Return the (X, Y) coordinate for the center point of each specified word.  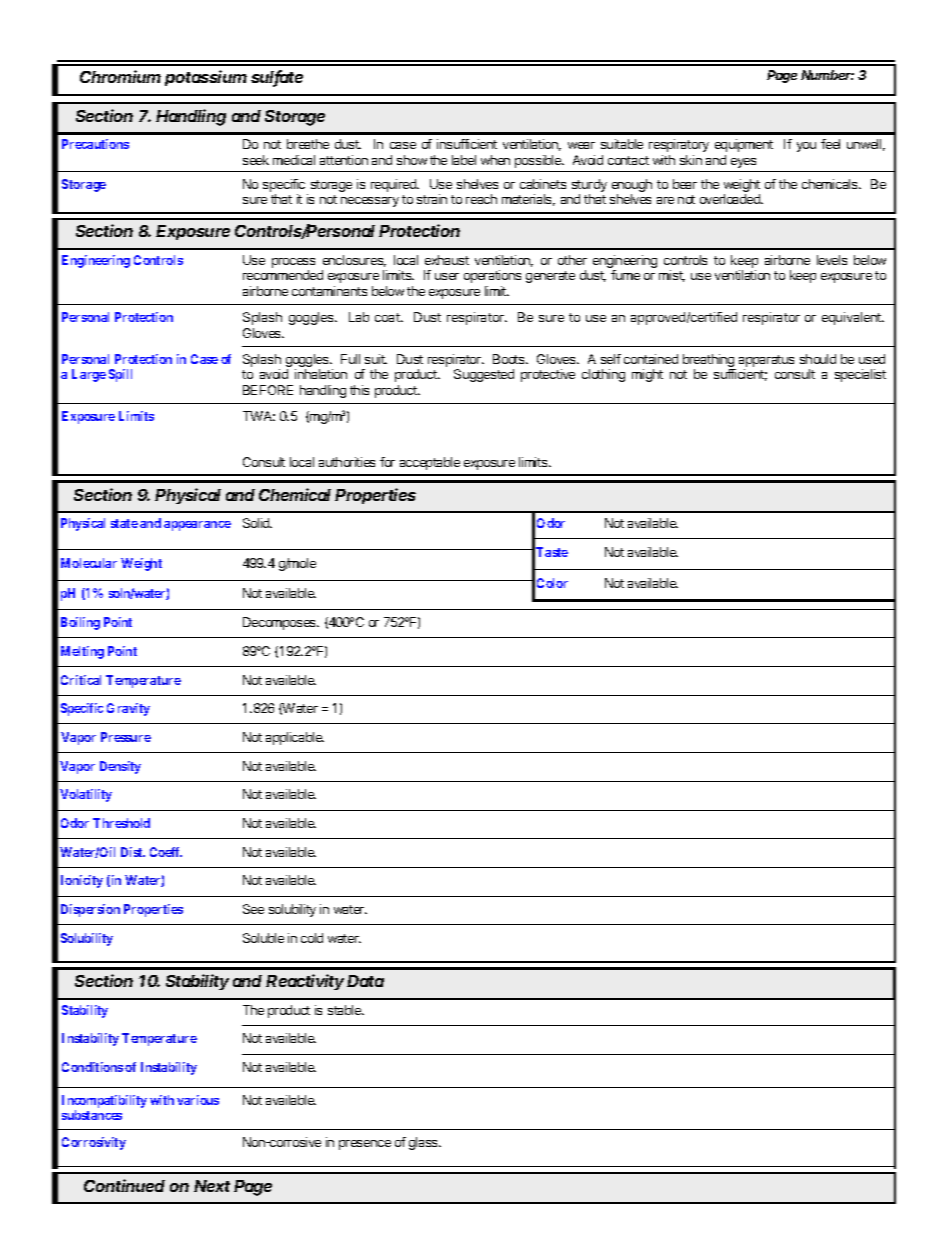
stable (346, 1010)
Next (212, 1186)
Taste (552, 552)
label (464, 160)
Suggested (484, 375)
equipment (744, 145)
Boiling (80, 623)
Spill (120, 375)
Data (365, 981)
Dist (133, 852)
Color (552, 583)
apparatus (766, 362)
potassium (206, 78)
